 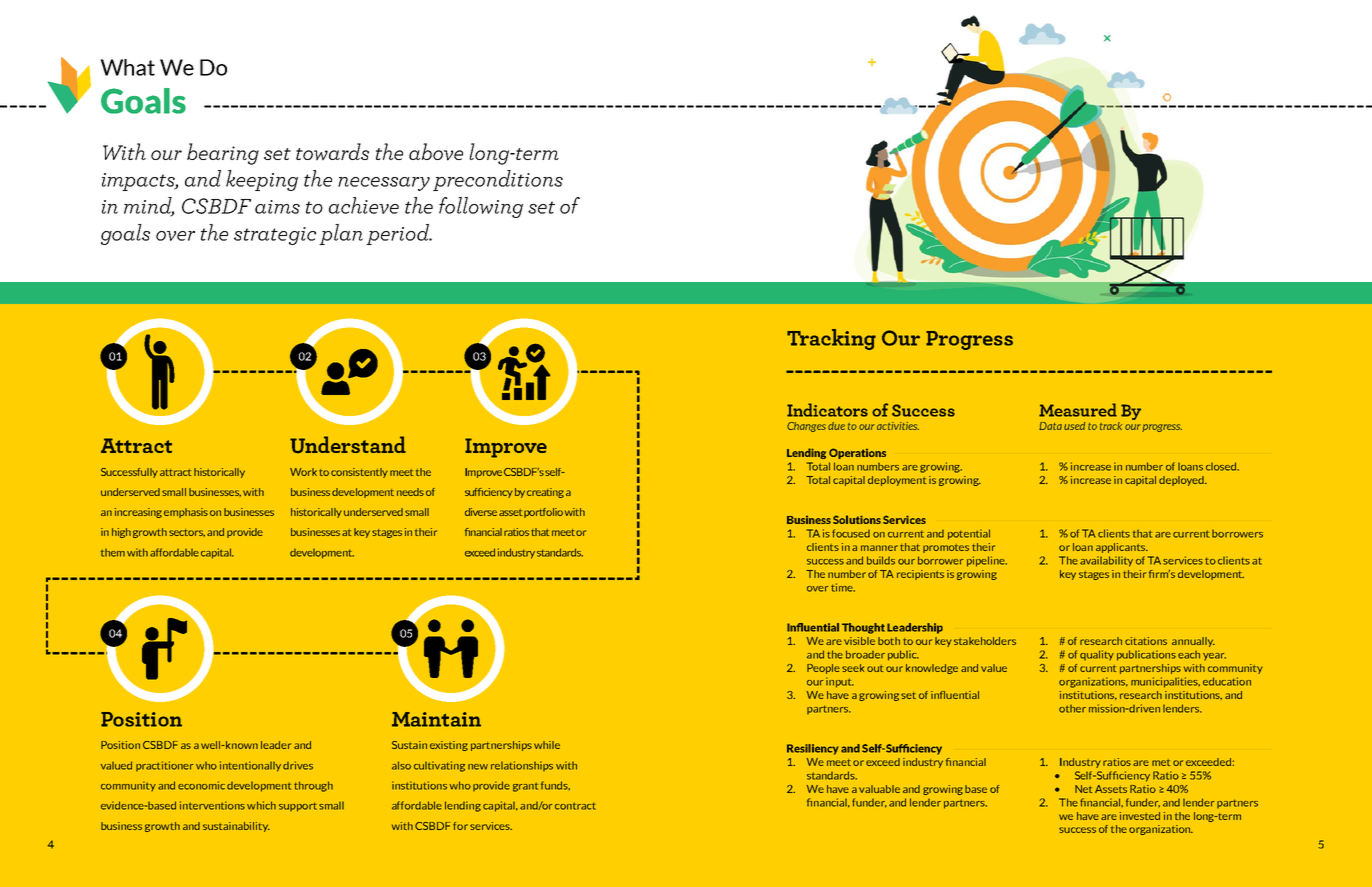 I want to click on citations, so click(x=1146, y=641).
